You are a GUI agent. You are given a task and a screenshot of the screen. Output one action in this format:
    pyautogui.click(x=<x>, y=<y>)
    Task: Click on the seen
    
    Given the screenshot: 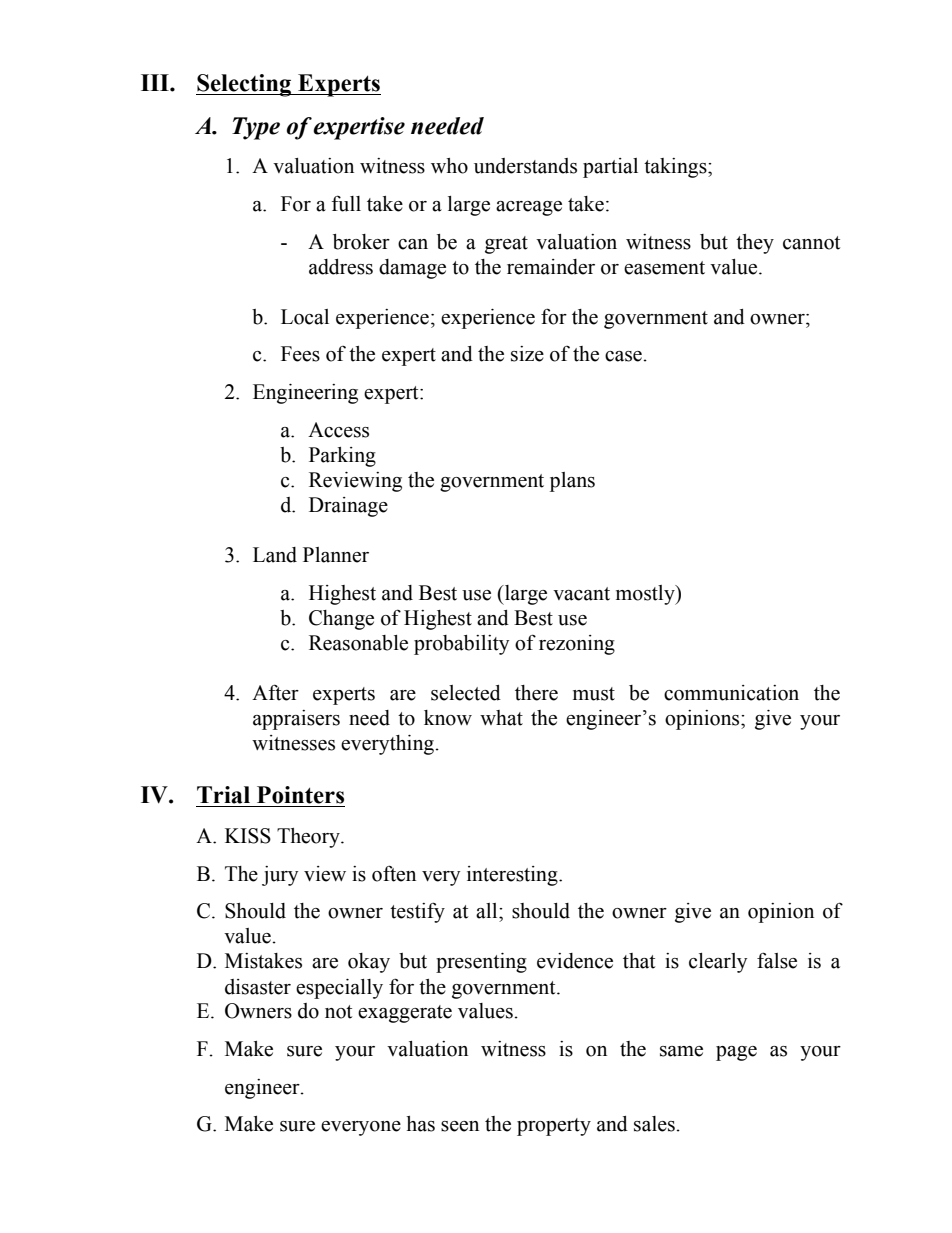 What is the action you would take?
    pyautogui.click(x=460, y=1126)
